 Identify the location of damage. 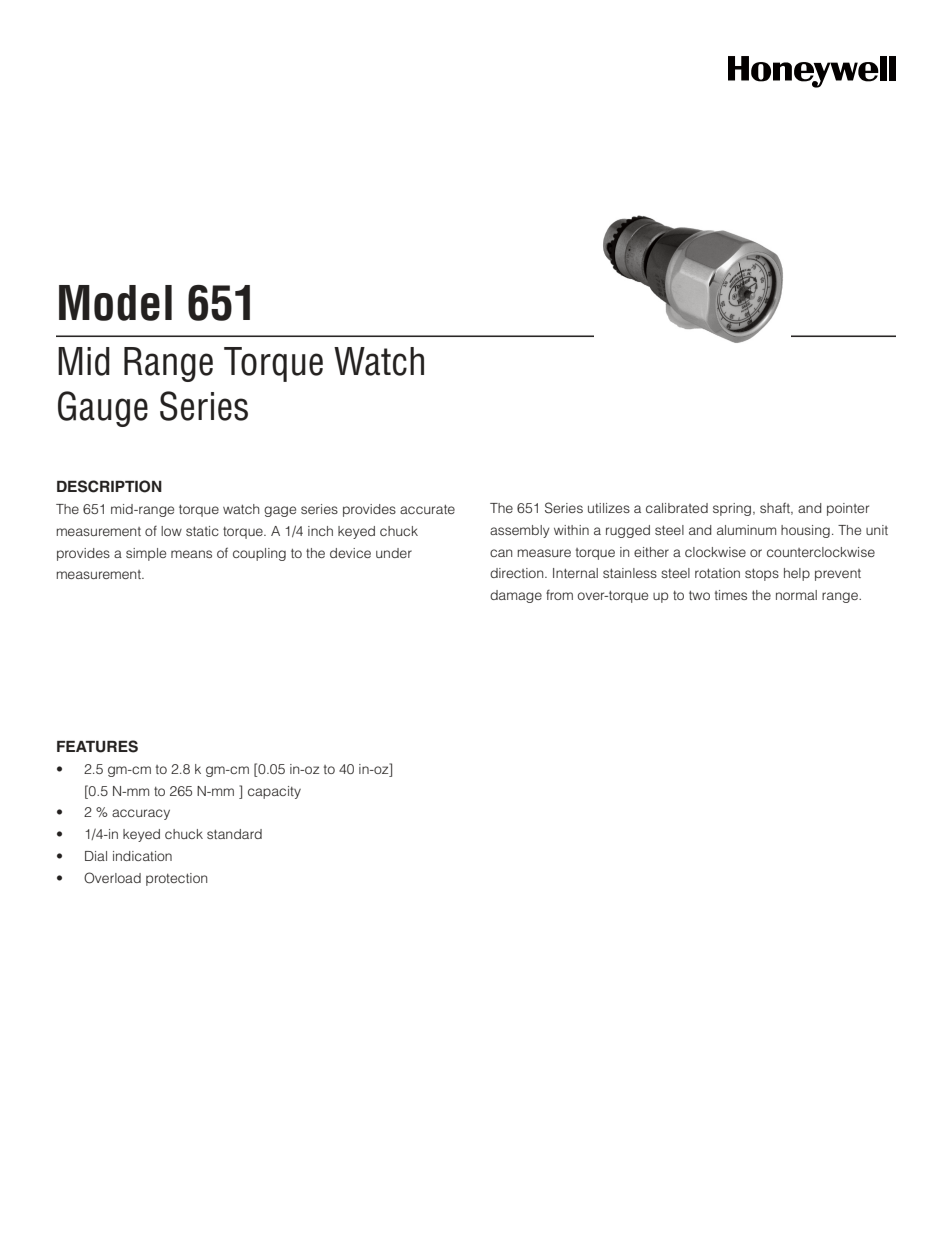
(516, 596).
